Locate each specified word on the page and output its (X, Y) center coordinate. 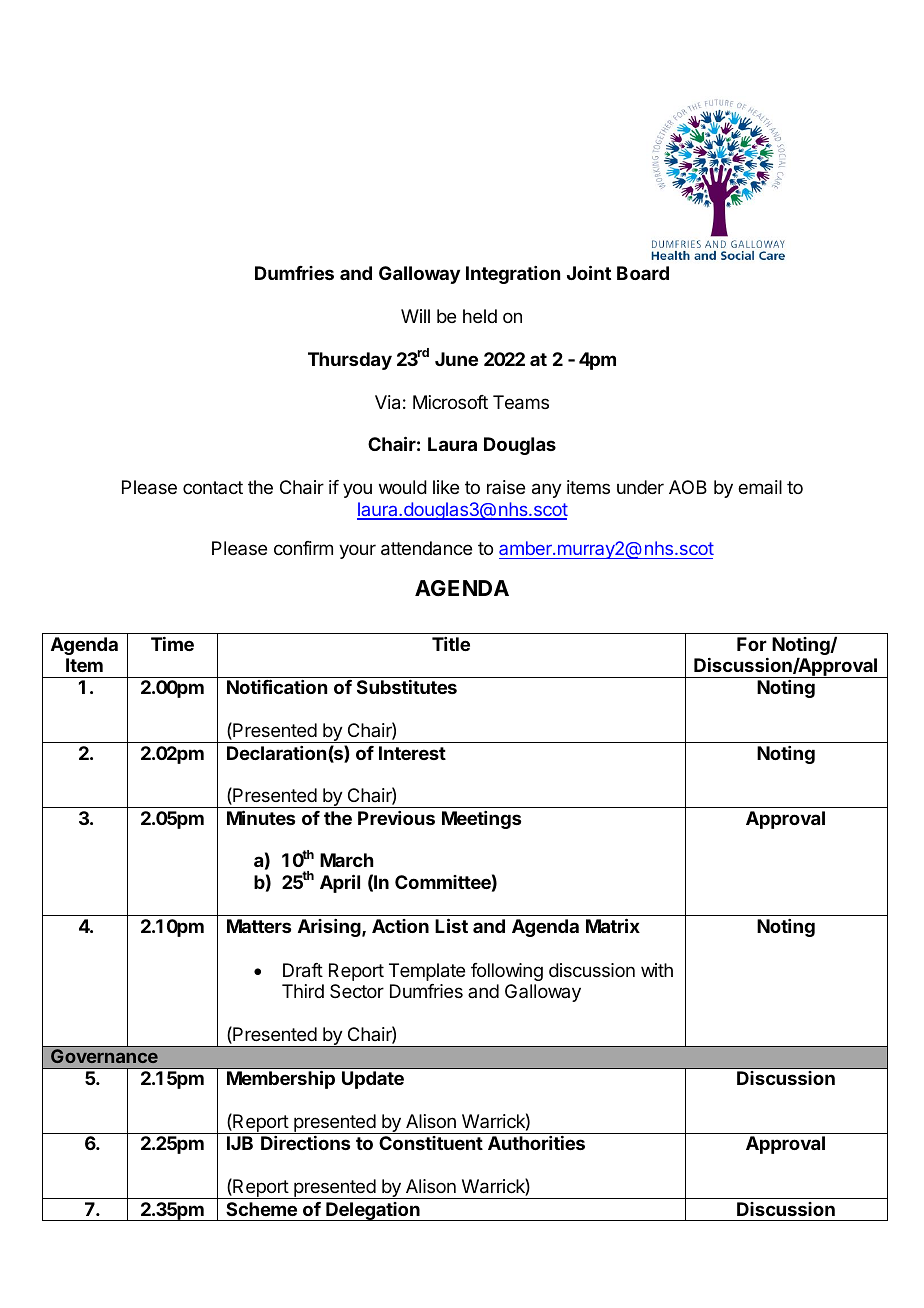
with (657, 970)
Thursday (350, 361)
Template (427, 972)
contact (213, 487)
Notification (277, 686)
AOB (688, 487)
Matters (259, 926)
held (480, 316)
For (752, 644)
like (446, 487)
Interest (412, 753)
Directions (305, 1143)
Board (643, 273)
